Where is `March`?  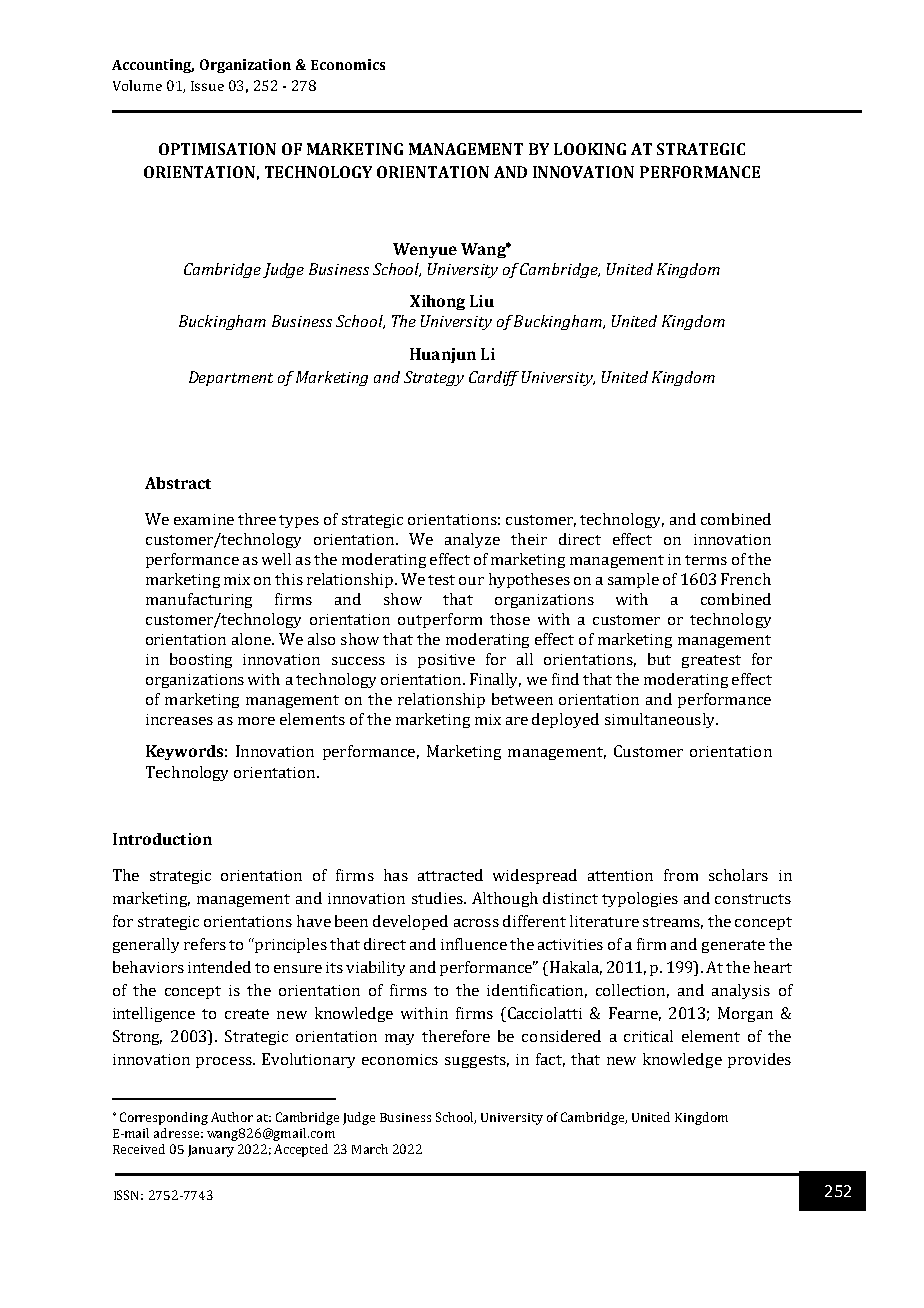
March is located at coordinates (370, 1149).
